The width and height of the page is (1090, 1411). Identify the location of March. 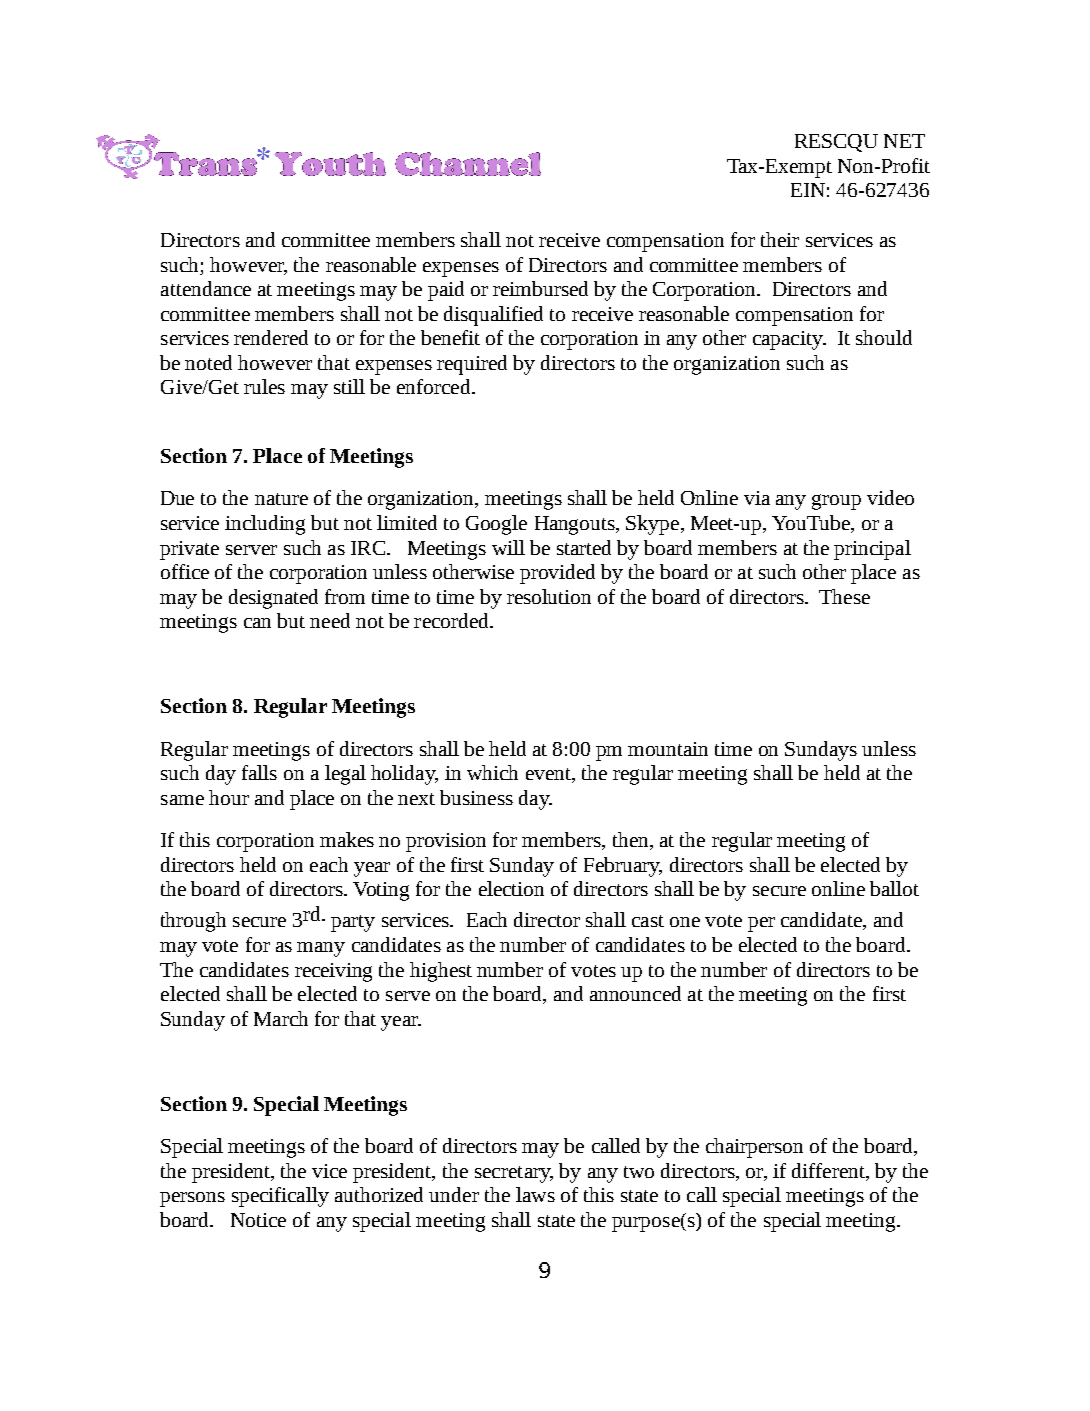
(281, 1018).
